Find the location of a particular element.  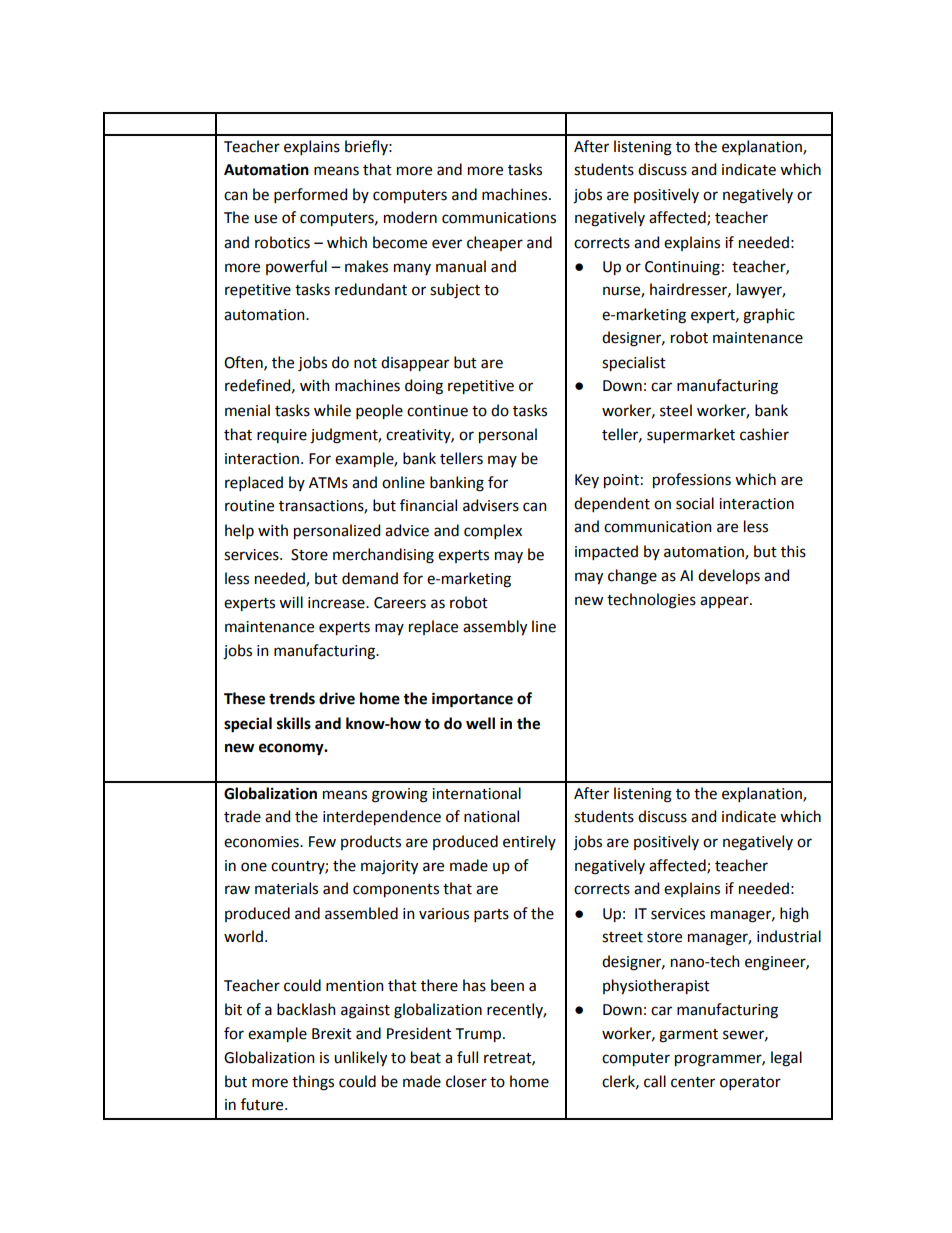

performed is located at coordinates (310, 195).
